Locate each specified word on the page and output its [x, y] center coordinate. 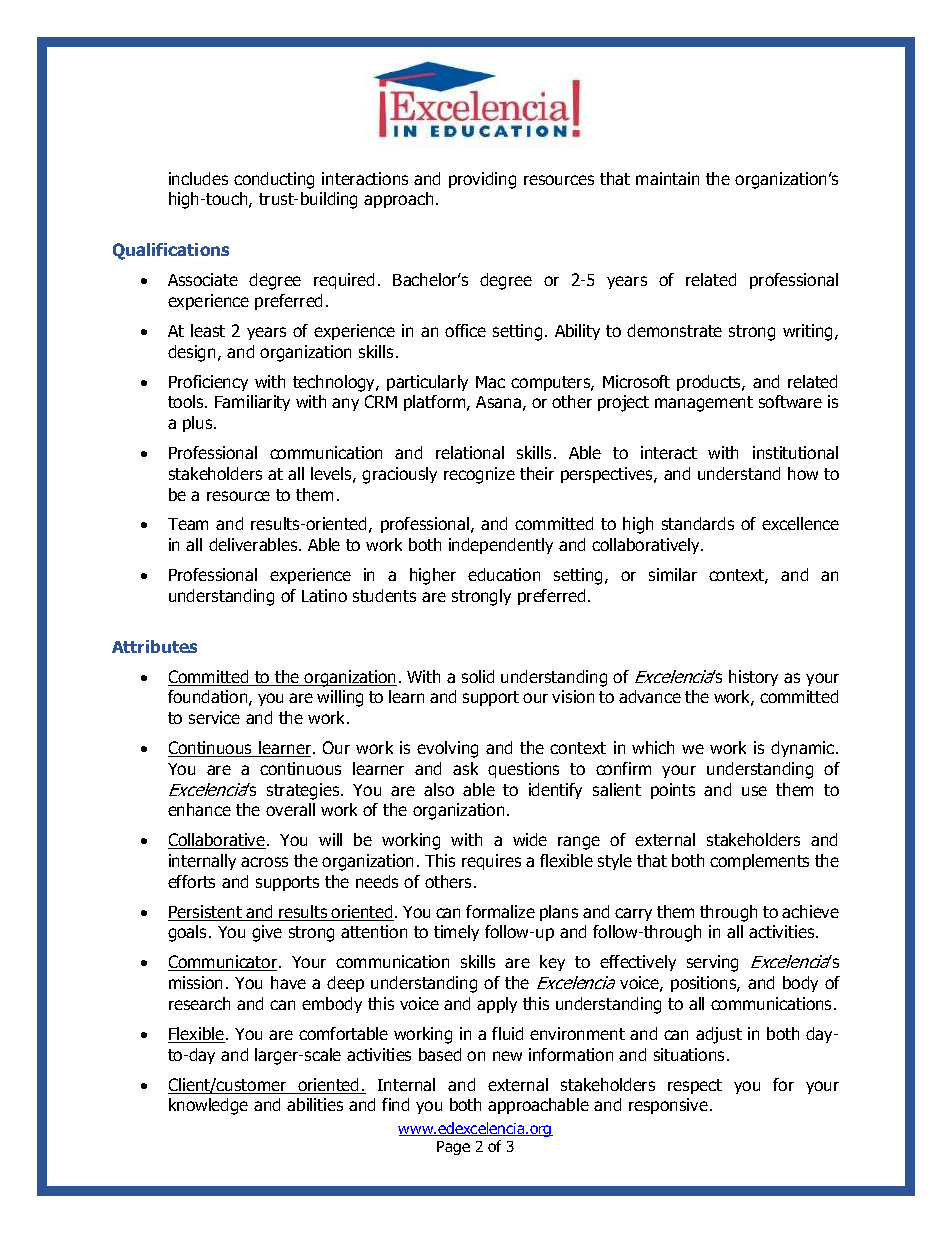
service [214, 717]
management [704, 404]
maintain [667, 178]
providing [482, 180]
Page [453, 1148]
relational [470, 452]
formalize [500, 911]
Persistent [206, 913]
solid [478, 676]
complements [759, 862]
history [753, 678]
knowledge [208, 1106]
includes [198, 178]
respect [695, 1086]
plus [199, 424]
